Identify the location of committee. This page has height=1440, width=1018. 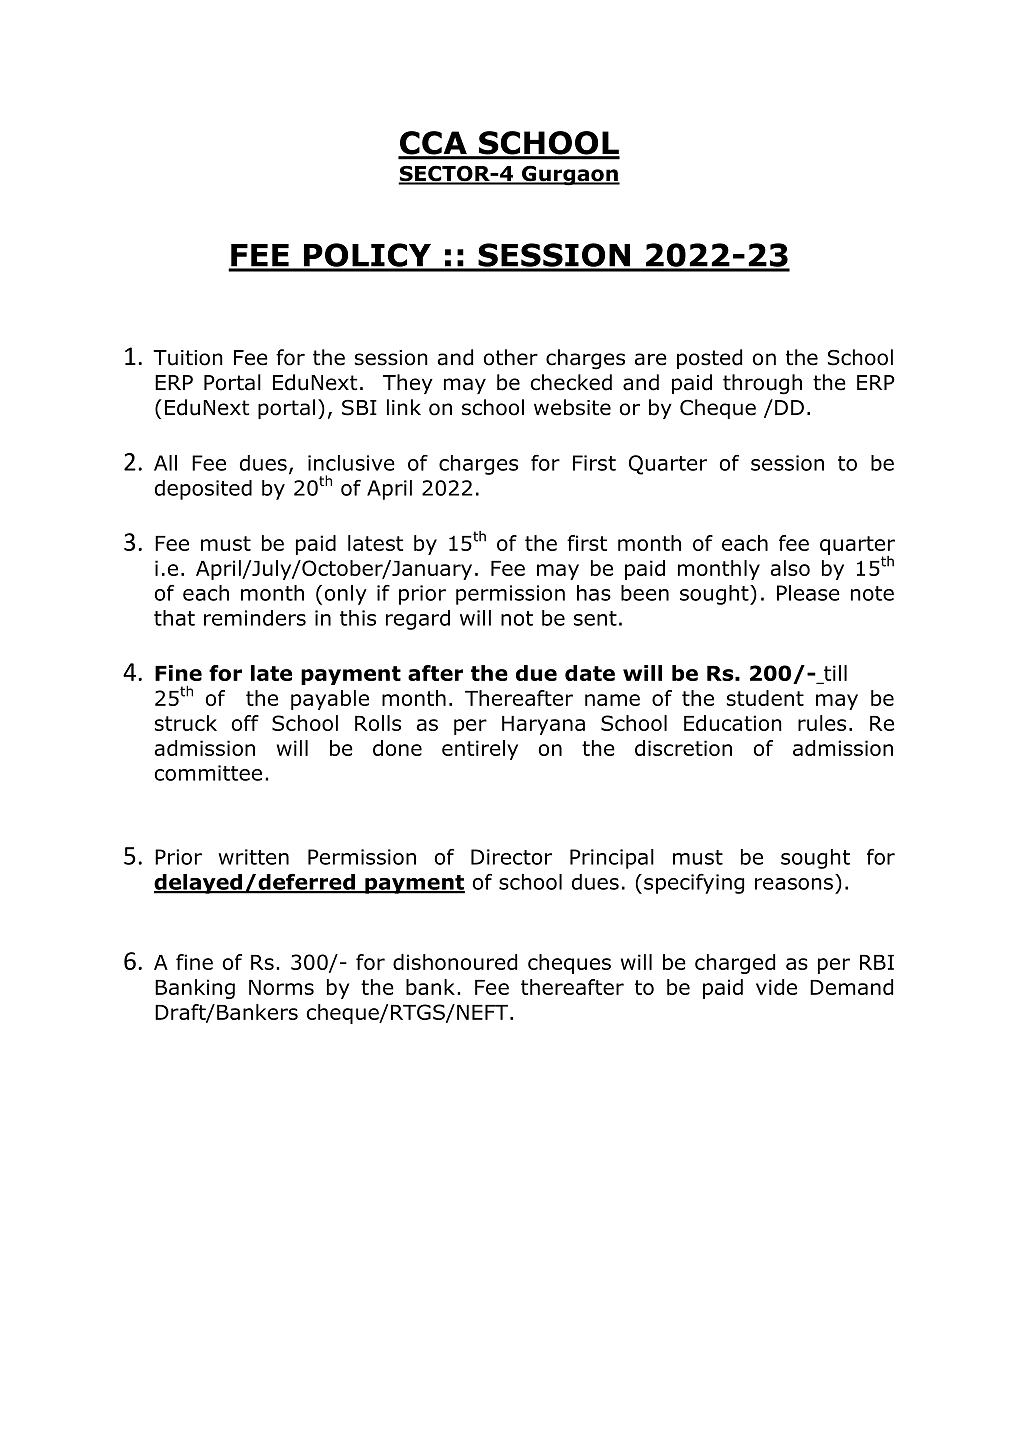
(208, 773).
